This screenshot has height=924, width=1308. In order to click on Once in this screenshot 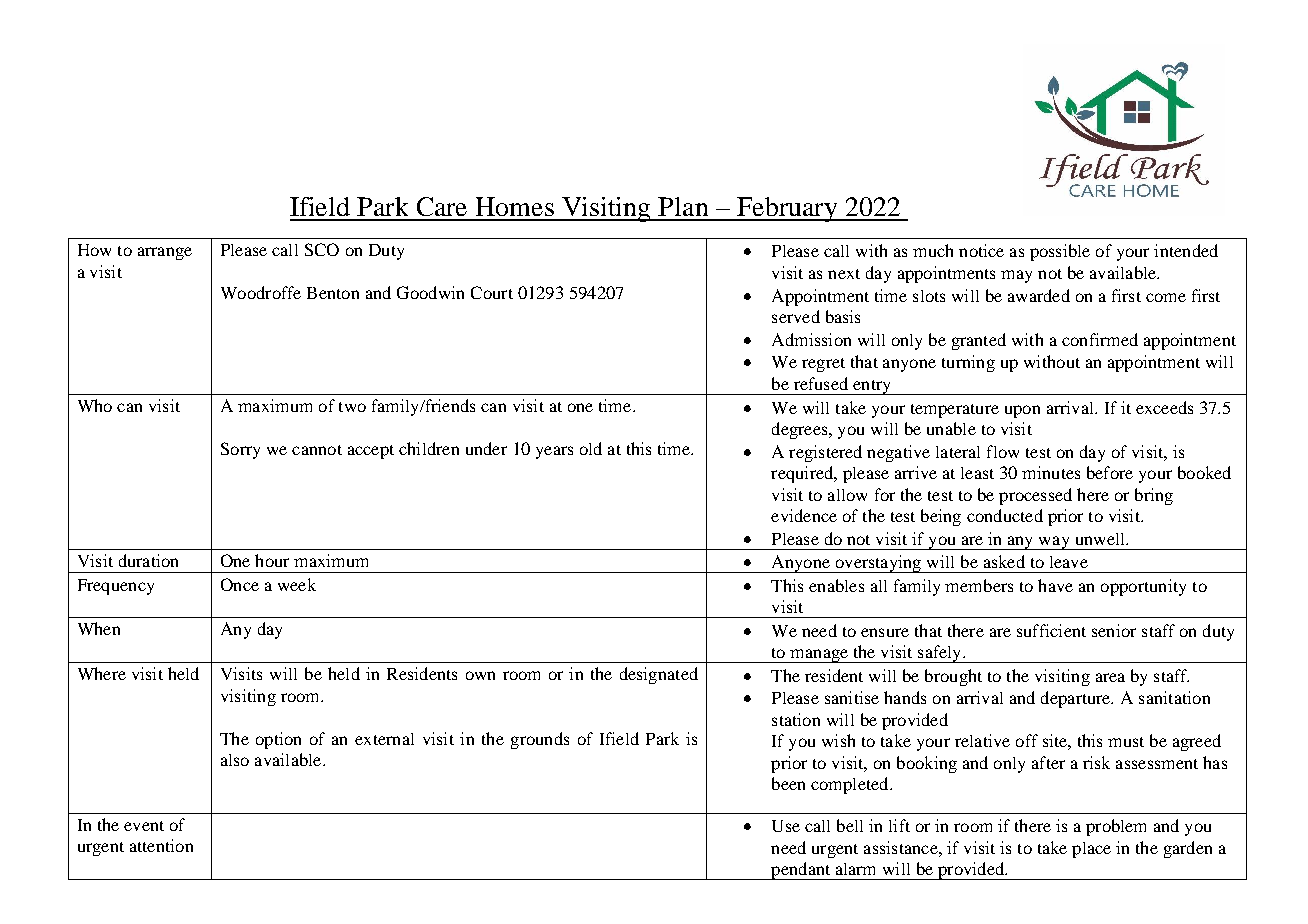, I will do `click(240, 584)`.
